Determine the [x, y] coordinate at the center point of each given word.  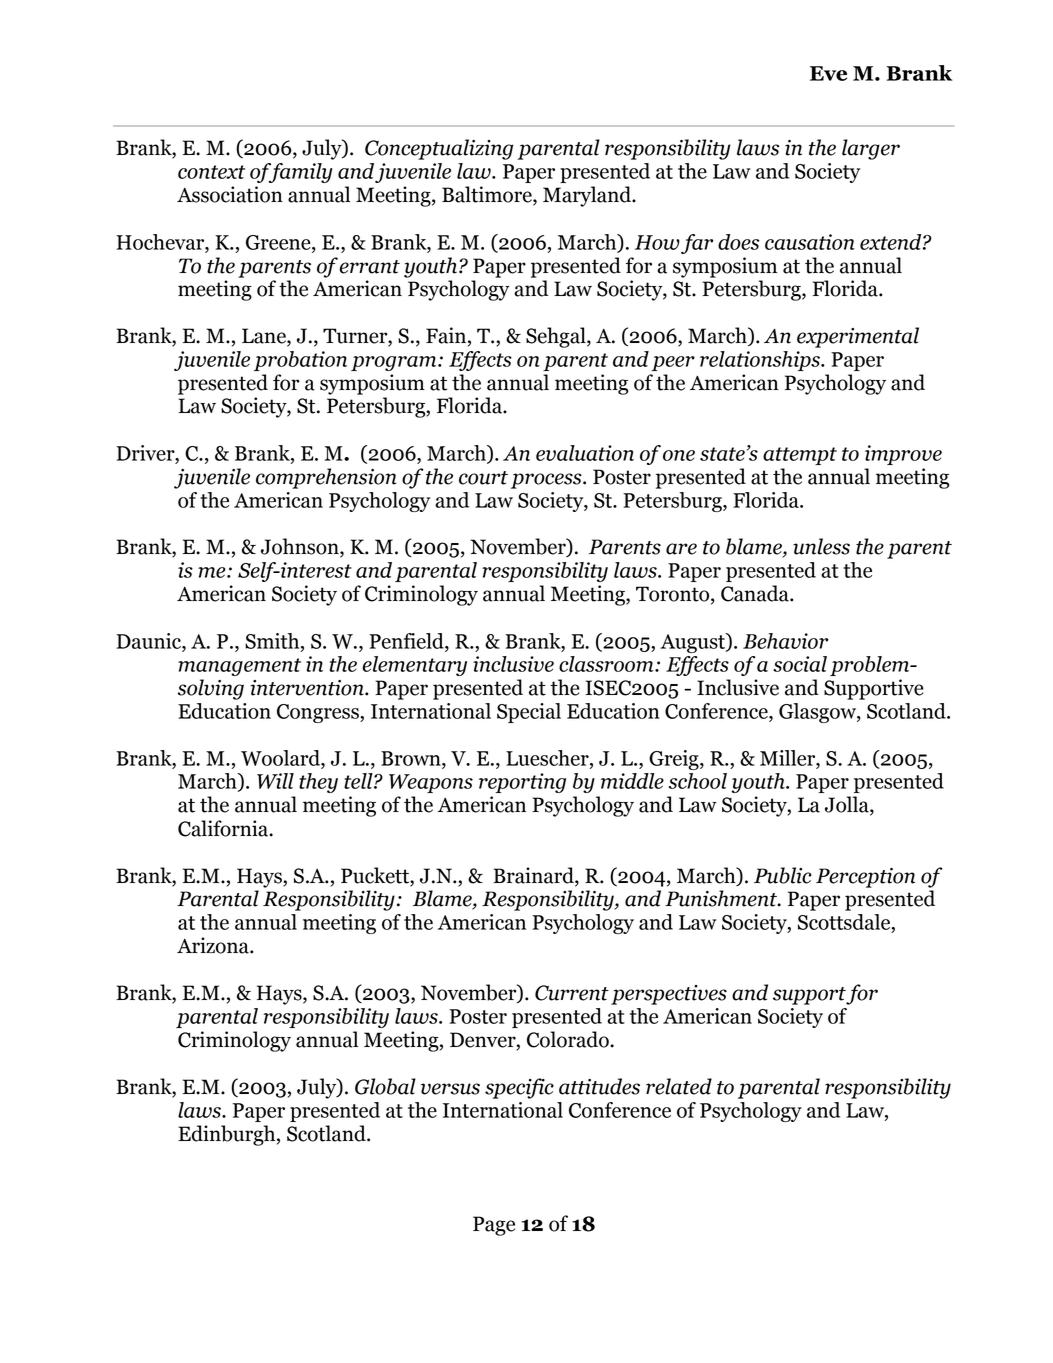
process [547, 481]
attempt [800, 456]
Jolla [848, 805]
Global [385, 1086]
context [211, 172]
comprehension [326, 478]
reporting [522, 783]
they [318, 783]
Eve [828, 73]
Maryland [588, 196]
